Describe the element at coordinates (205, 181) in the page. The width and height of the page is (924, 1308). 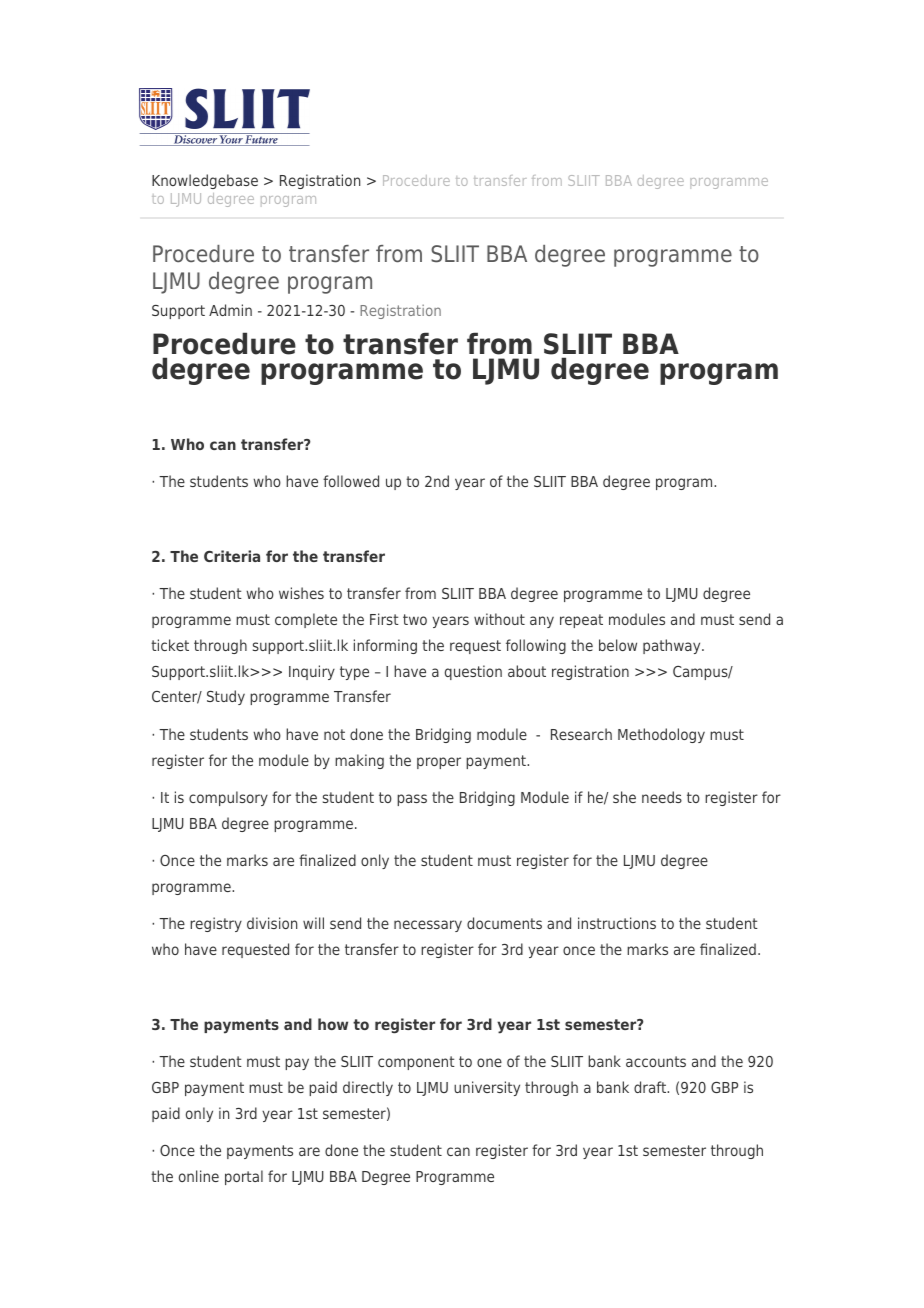
I see `Knowledgebase` at that location.
